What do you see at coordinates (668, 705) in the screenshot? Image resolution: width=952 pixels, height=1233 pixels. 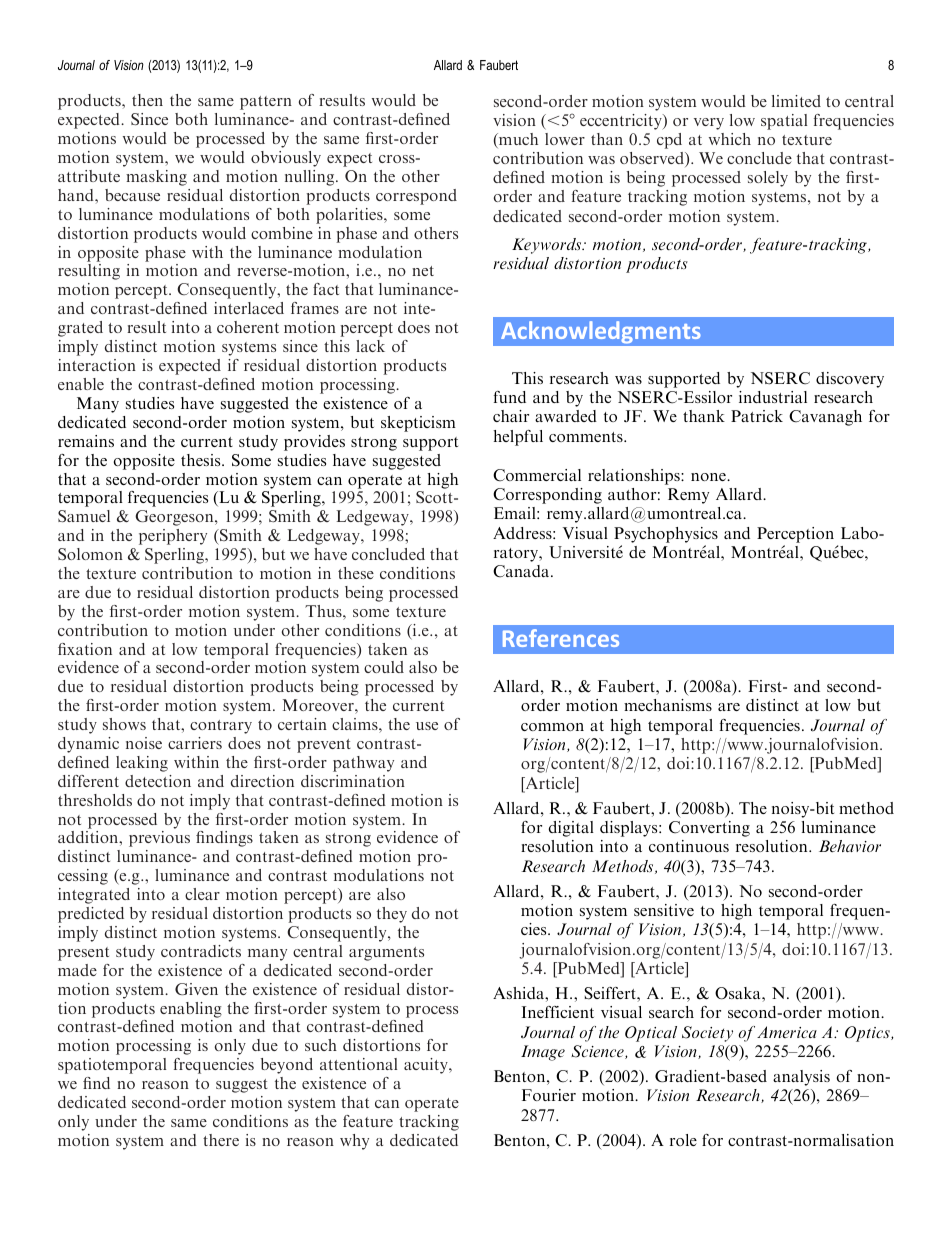 I see `mechanisms` at bounding box center [668, 705].
